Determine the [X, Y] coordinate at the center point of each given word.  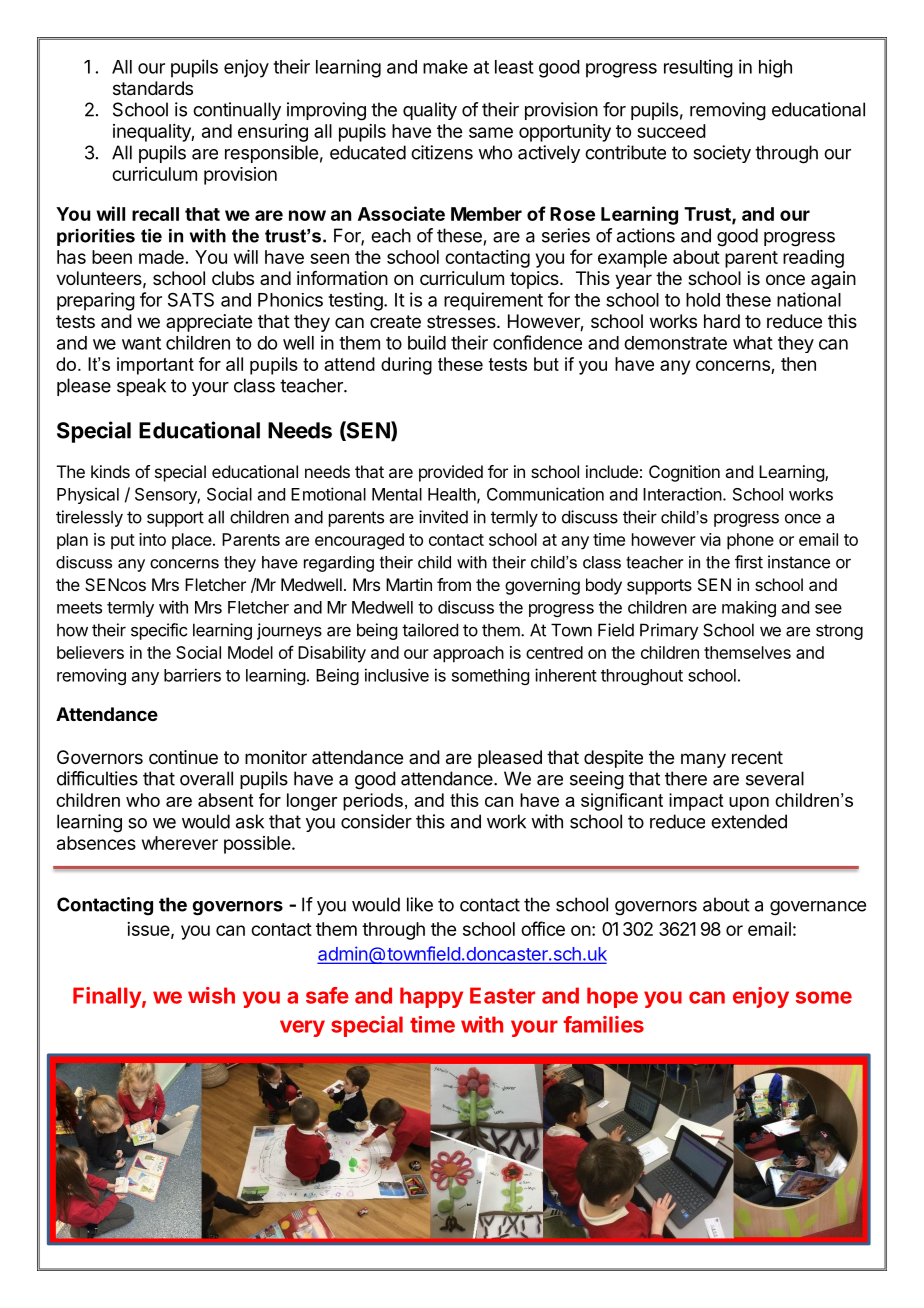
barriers [192, 675]
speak [141, 387]
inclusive [397, 675]
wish [211, 995]
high [775, 68]
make [445, 67]
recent [757, 757]
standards [153, 88]
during [406, 366]
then [798, 364]
